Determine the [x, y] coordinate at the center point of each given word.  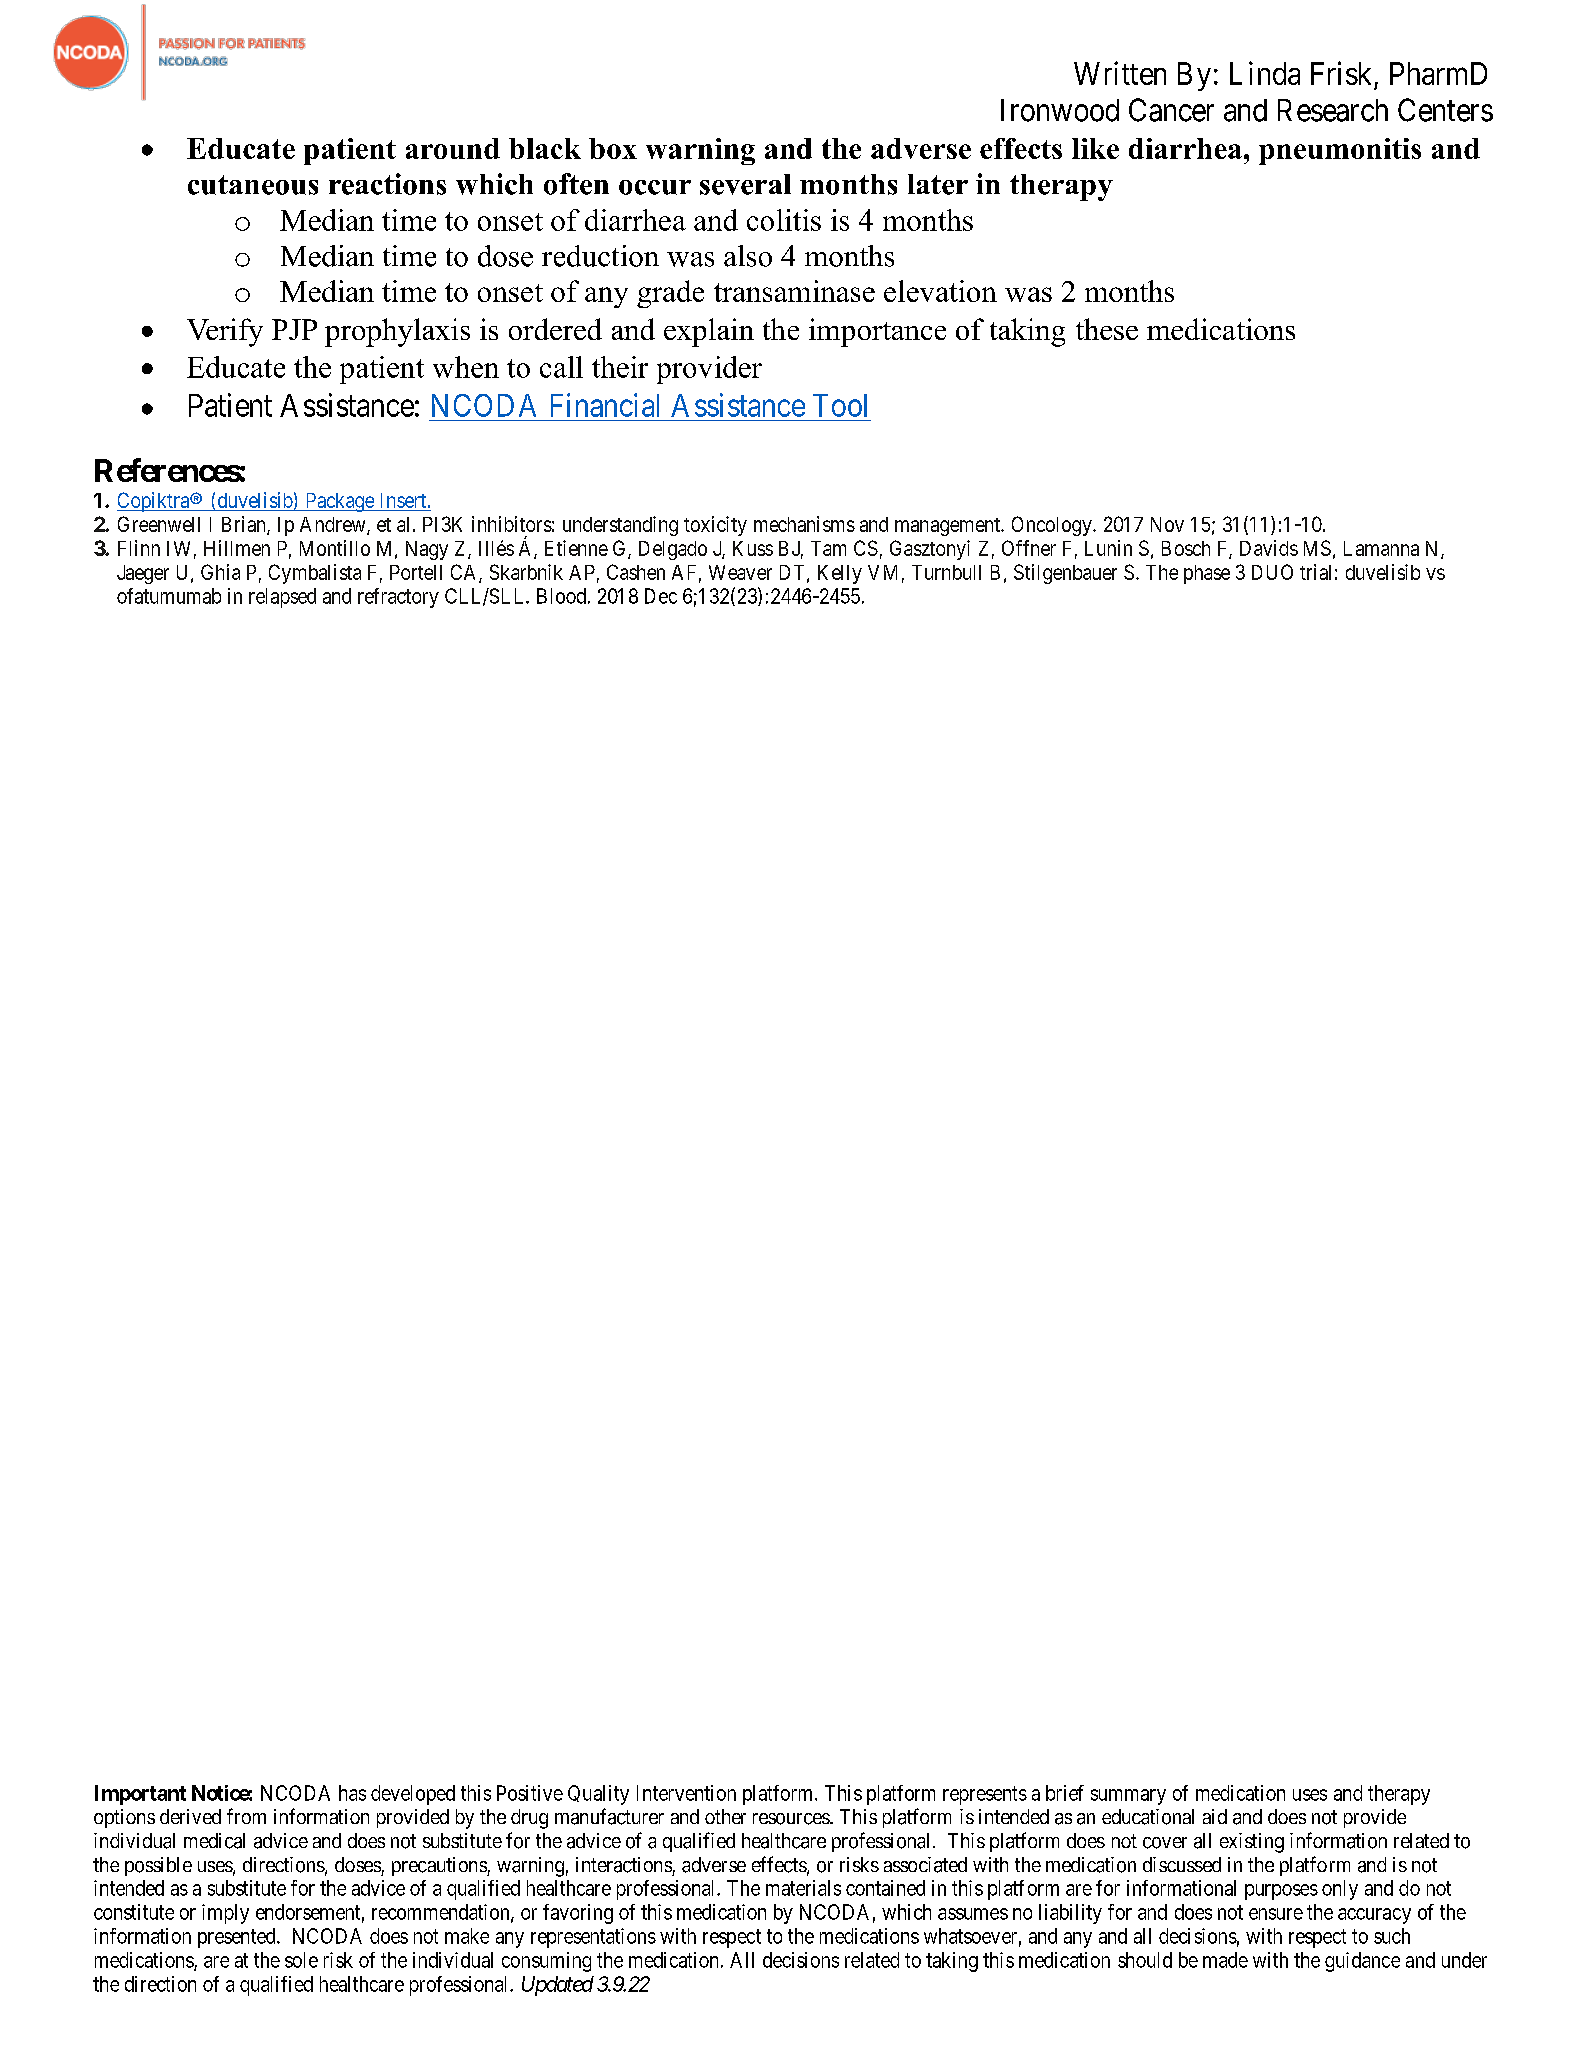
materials [803, 1888]
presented [238, 1938]
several [745, 184]
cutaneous [253, 185]
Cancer [1171, 110]
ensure [1276, 1914]
